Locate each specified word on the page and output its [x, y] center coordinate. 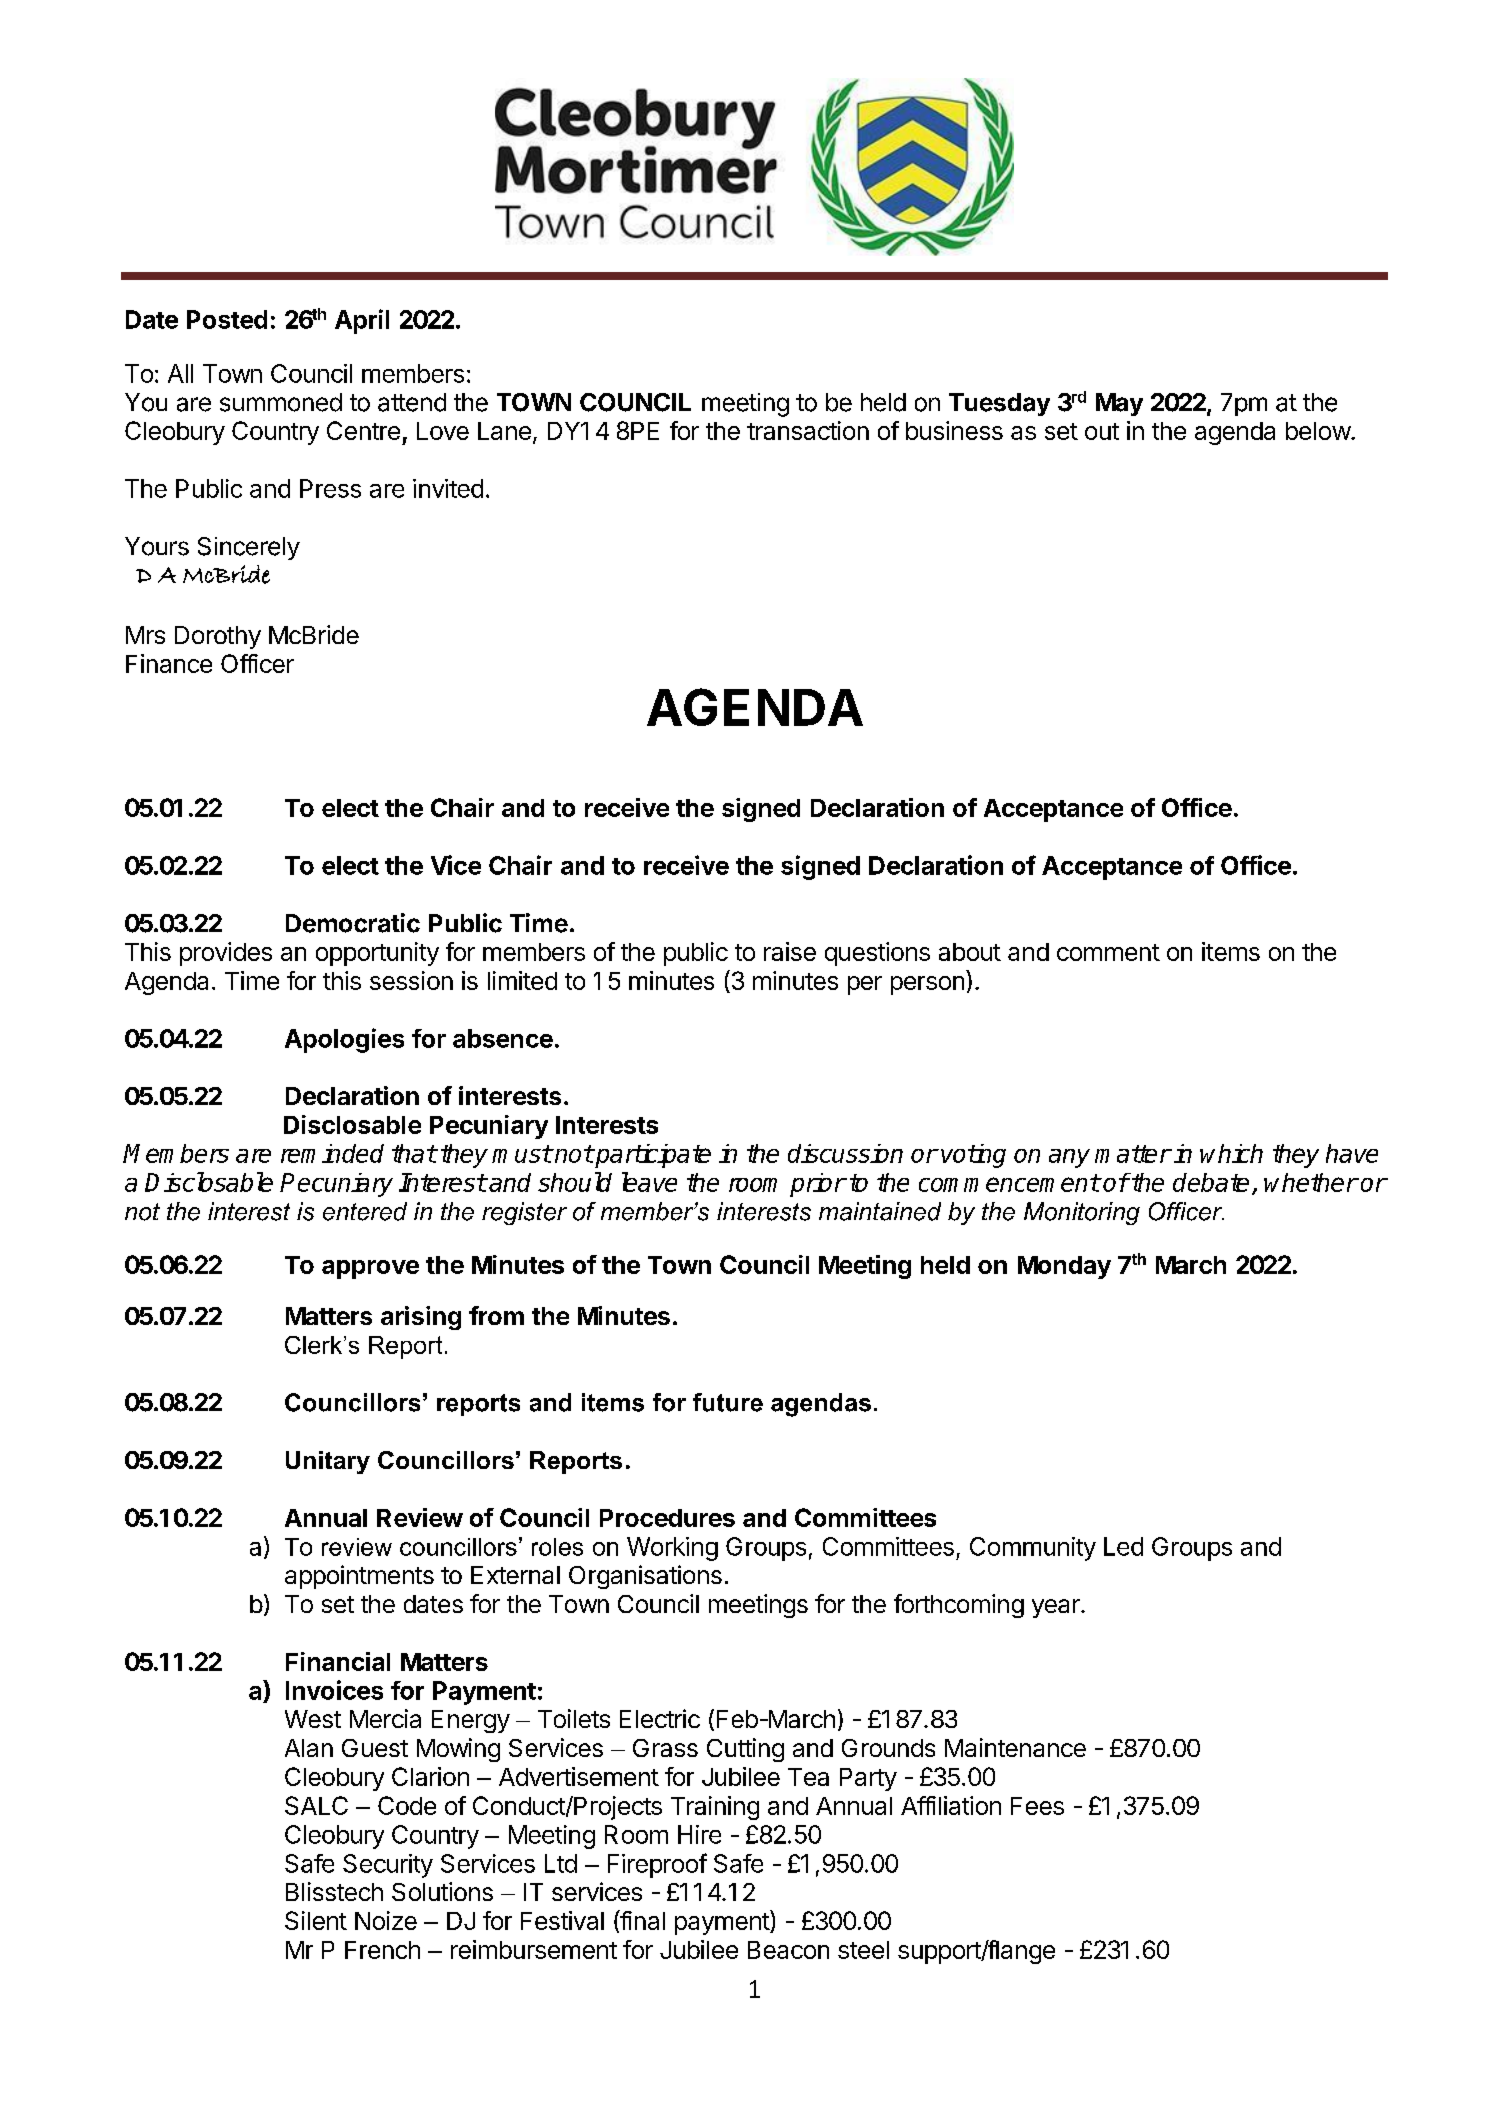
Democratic [353, 923]
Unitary [328, 1462]
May [1119, 404]
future [728, 1402]
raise [790, 951]
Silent [316, 1920]
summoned [281, 402]
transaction [808, 430]
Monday [1064, 1267]
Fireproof [657, 1865]
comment [1108, 952]
